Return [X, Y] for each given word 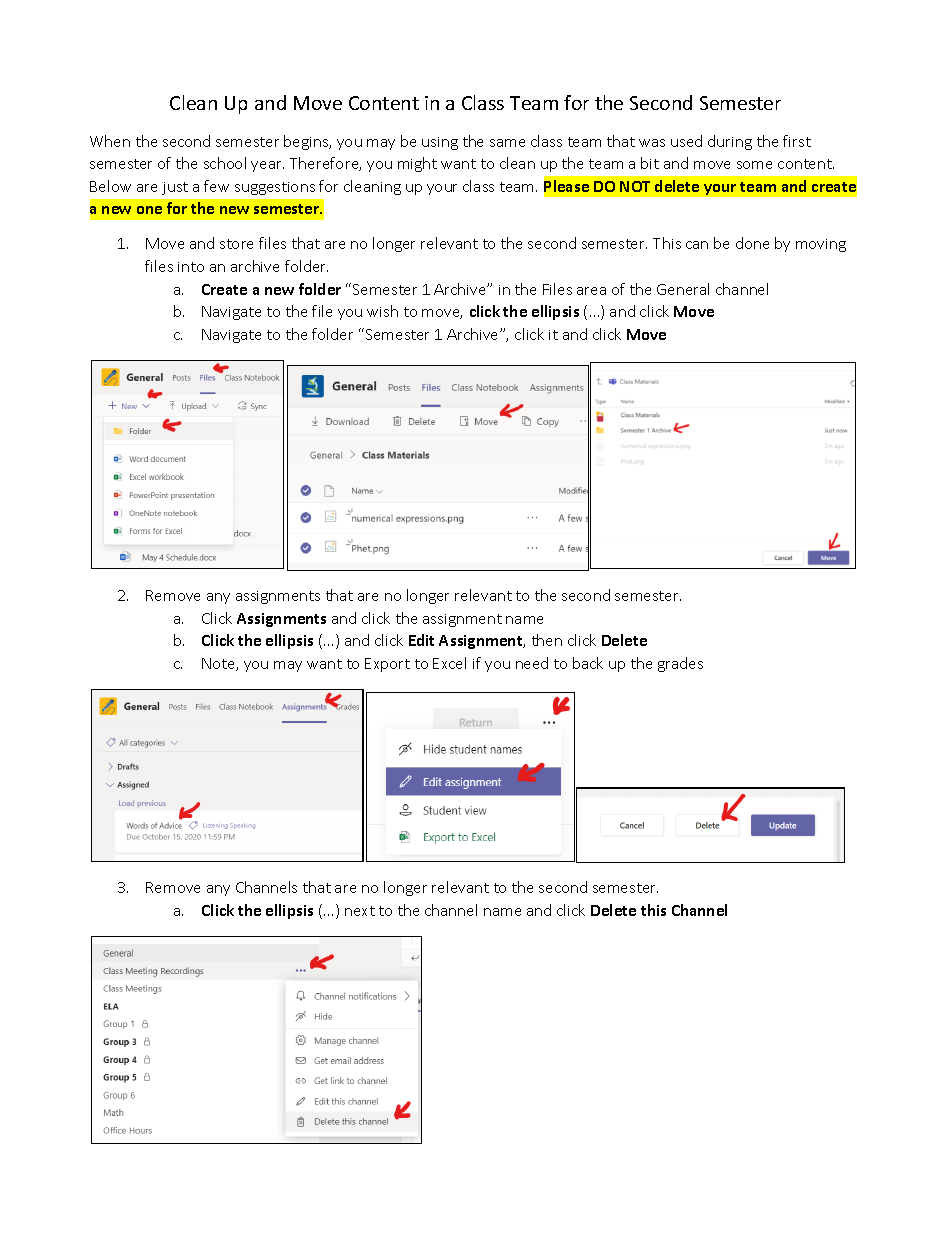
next [360, 911]
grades [680, 664]
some [754, 165]
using [440, 143]
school [225, 163]
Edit [421, 640]
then [547, 640]
